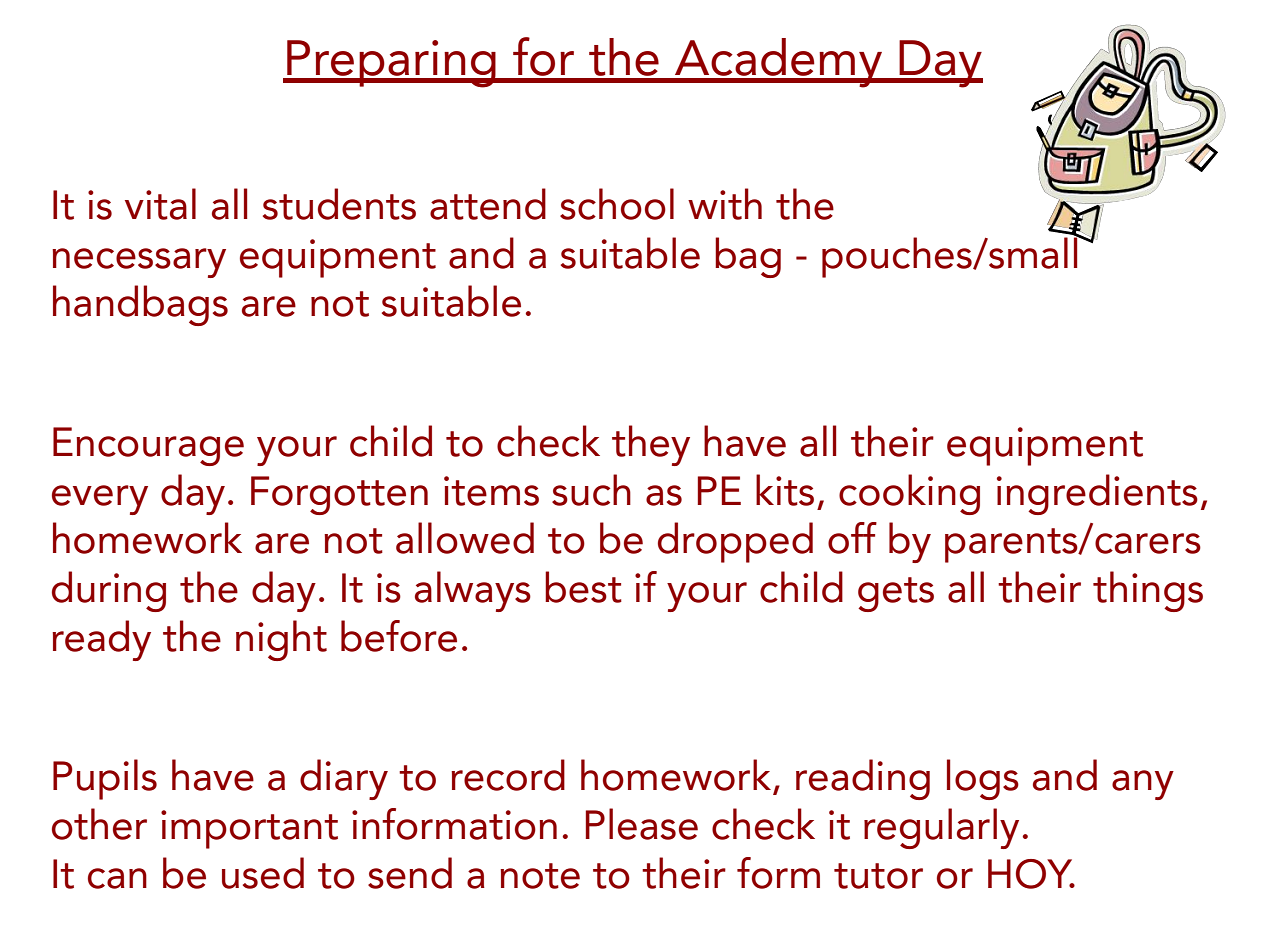 Image resolution: width=1270 pixels, height=952 pixels. What do you see at coordinates (1097, 494) in the image?
I see `ingredients` at bounding box center [1097, 494].
